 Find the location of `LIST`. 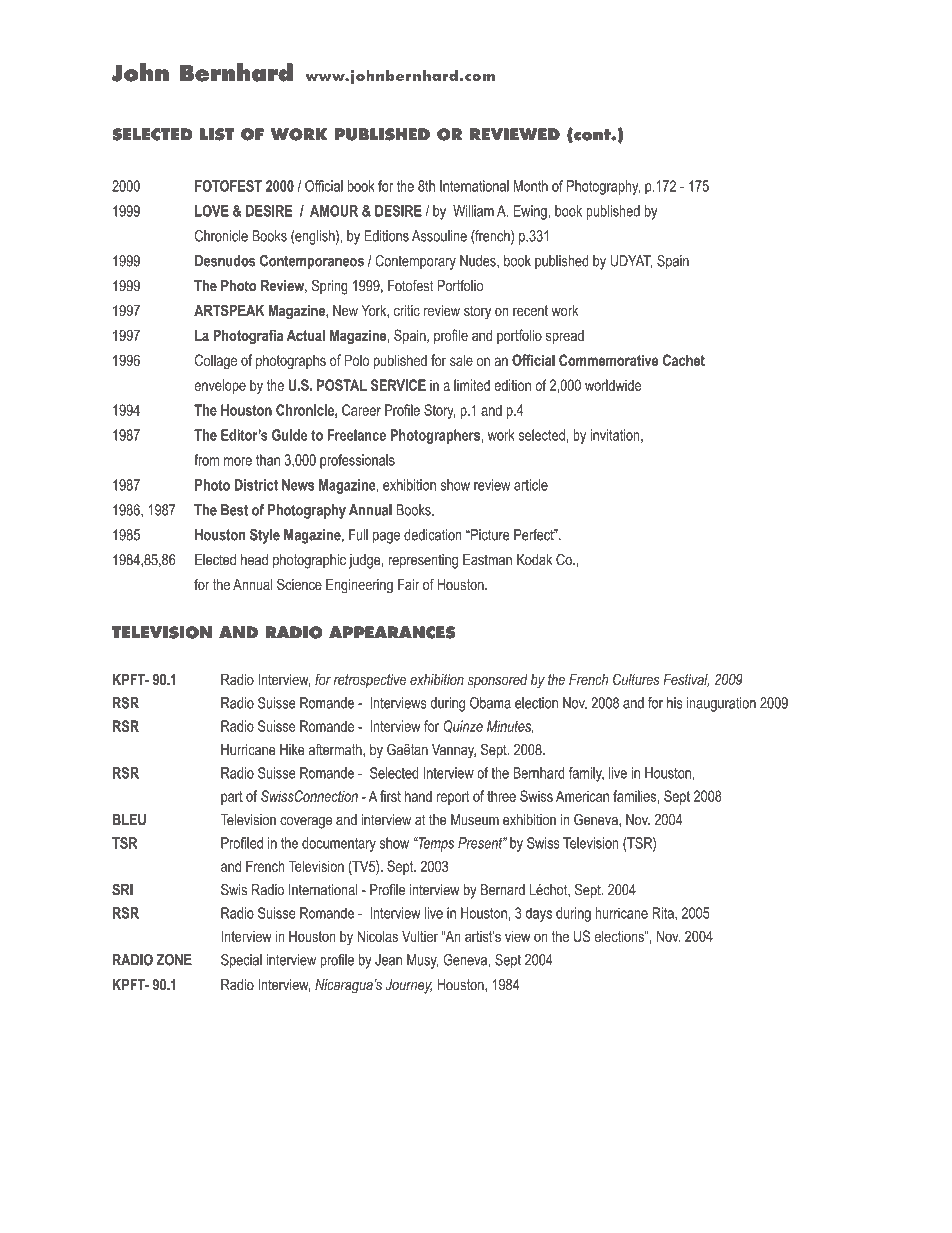

LIST is located at coordinates (217, 134).
